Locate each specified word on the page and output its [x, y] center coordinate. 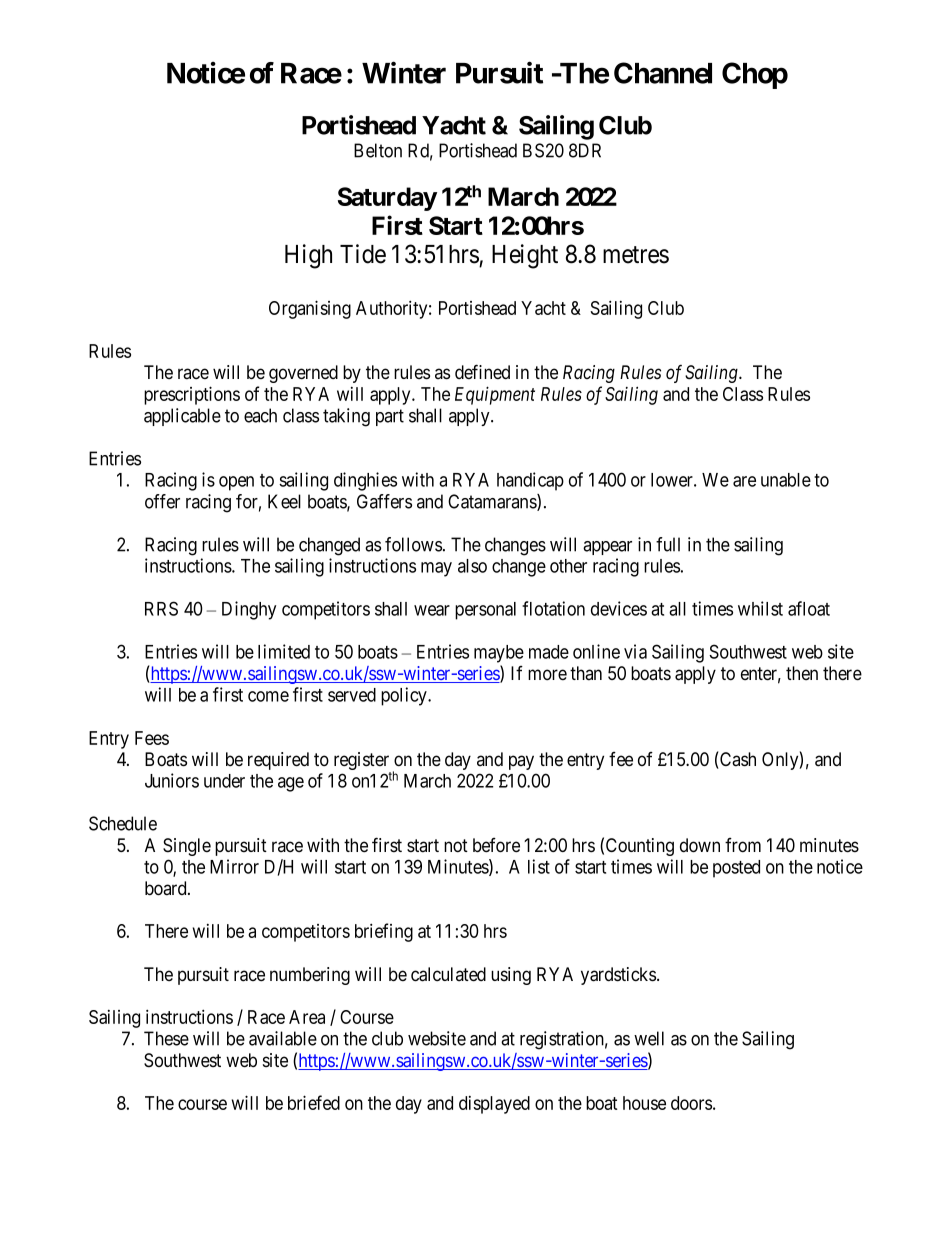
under [224, 781]
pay [521, 762]
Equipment [495, 395]
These [166, 1038]
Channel [663, 73]
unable [786, 480]
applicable [182, 417]
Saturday [387, 199]
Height [525, 256]
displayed [494, 1105]
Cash [737, 760]
